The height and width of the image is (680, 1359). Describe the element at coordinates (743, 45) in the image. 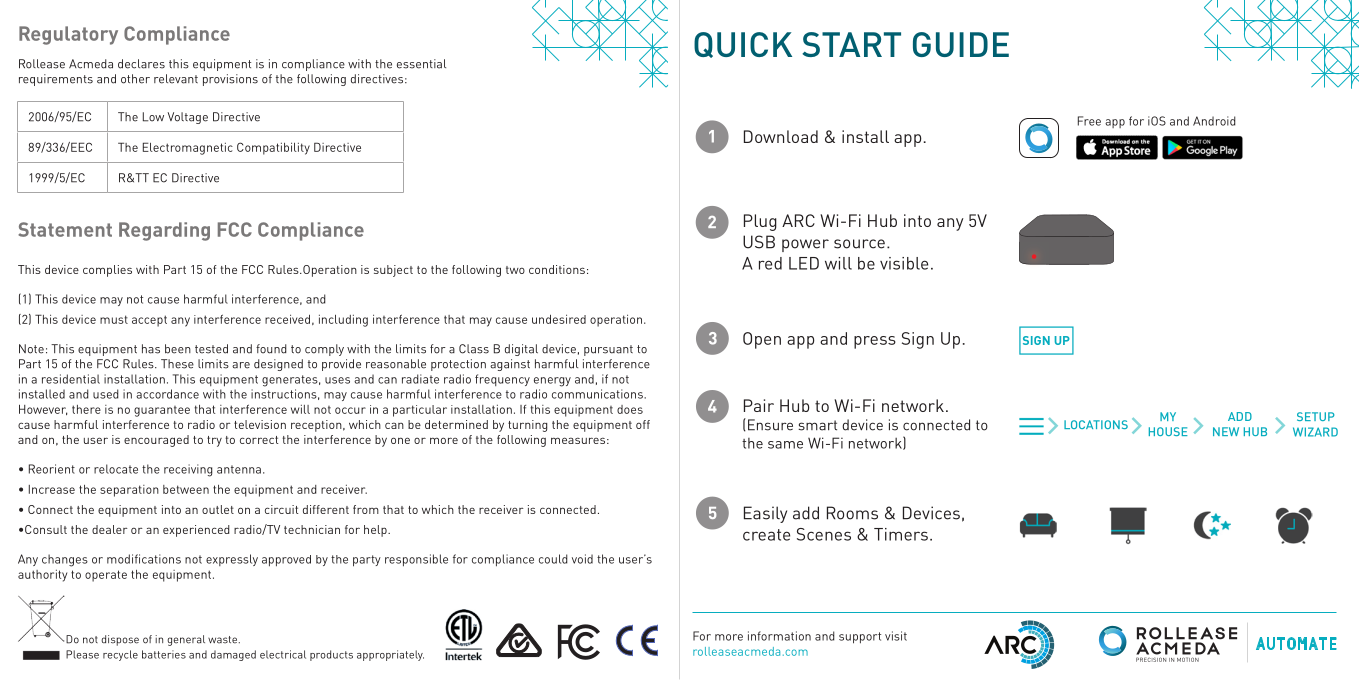

I see `QUICK` at that location.
